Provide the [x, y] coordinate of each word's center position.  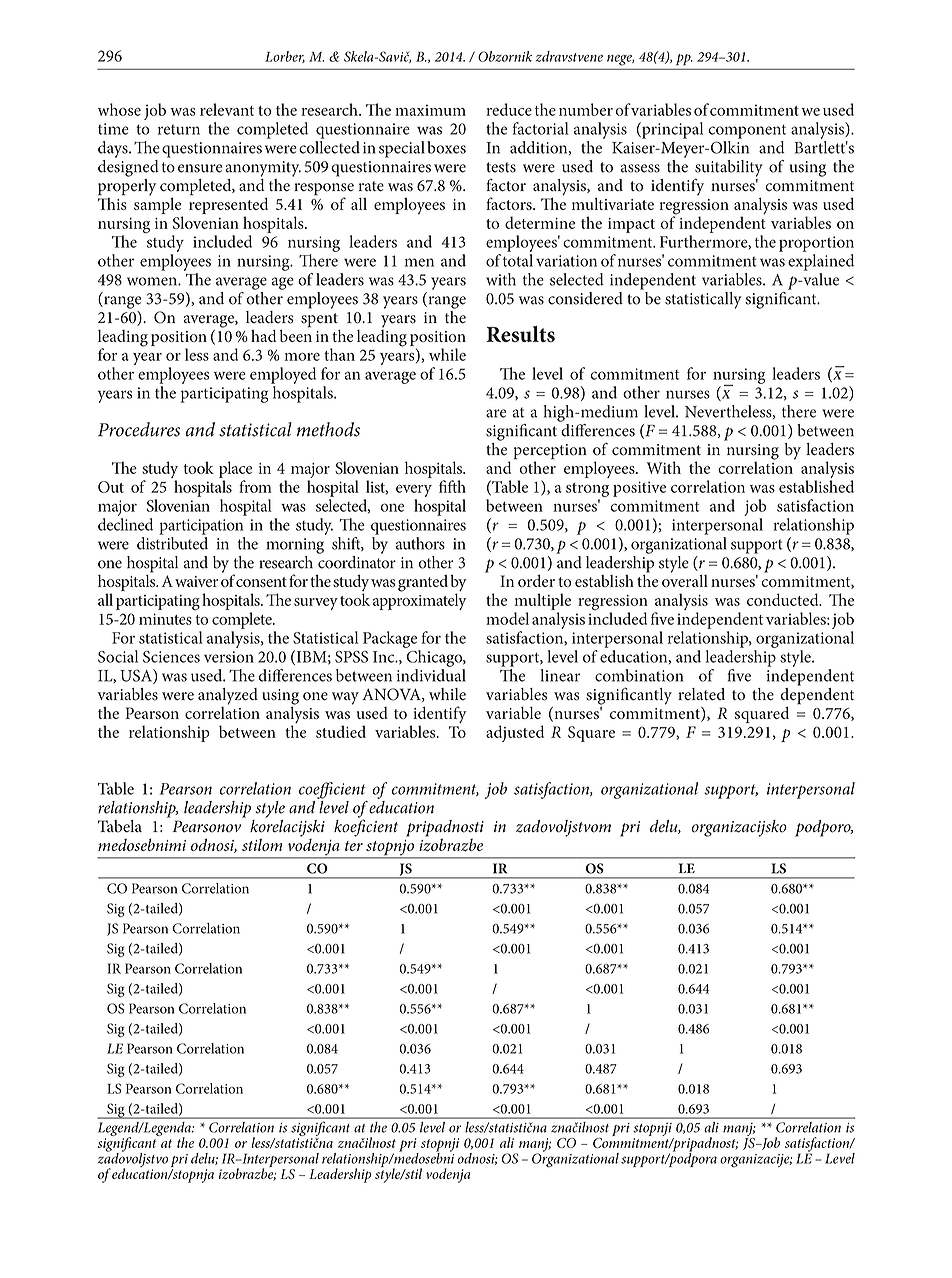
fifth [452, 486]
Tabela [120, 826]
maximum [430, 110]
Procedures [139, 429]
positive [639, 489]
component [747, 132]
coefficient [332, 790]
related [701, 694]
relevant [227, 109]
